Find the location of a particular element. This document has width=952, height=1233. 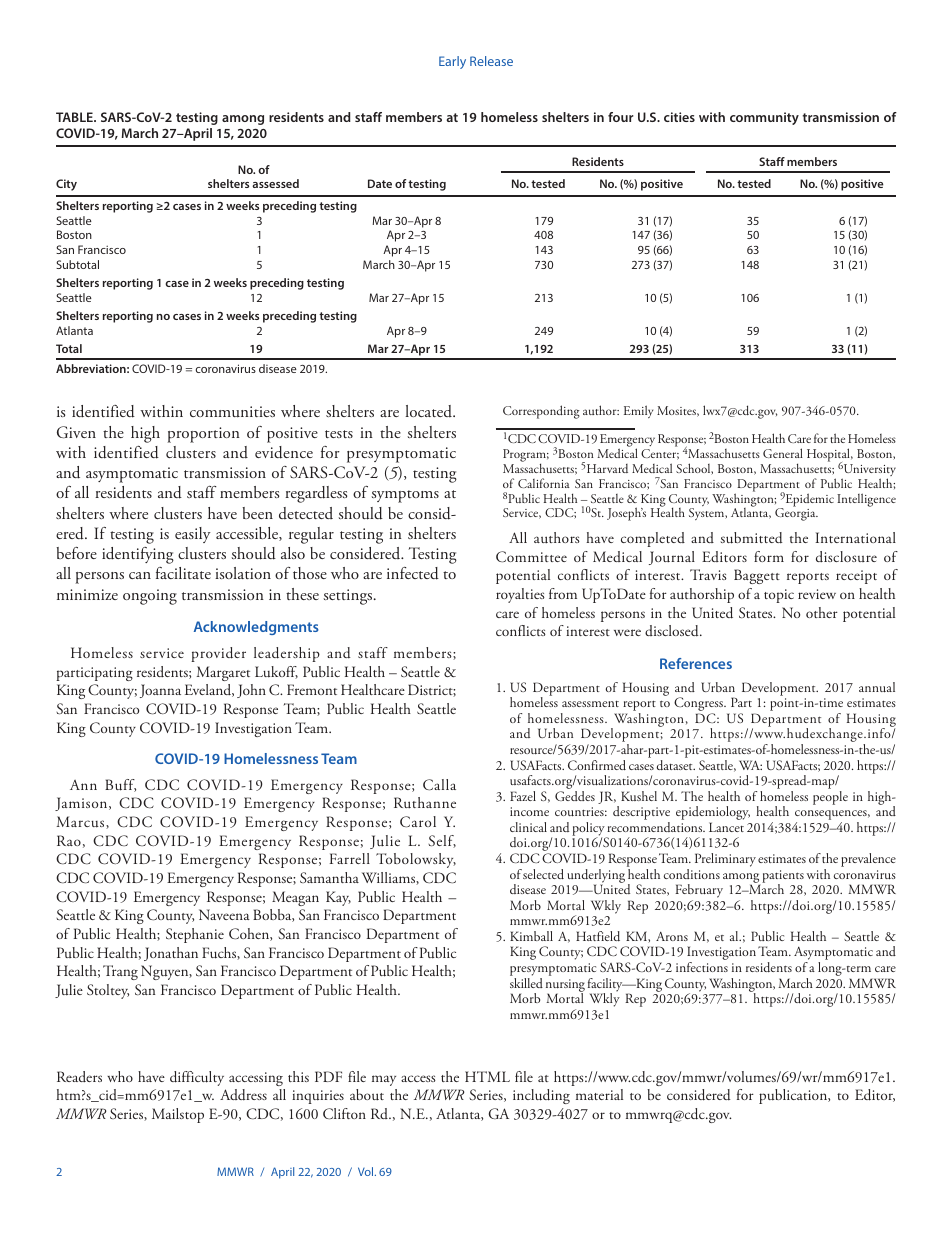

Self is located at coordinates (442, 841).
